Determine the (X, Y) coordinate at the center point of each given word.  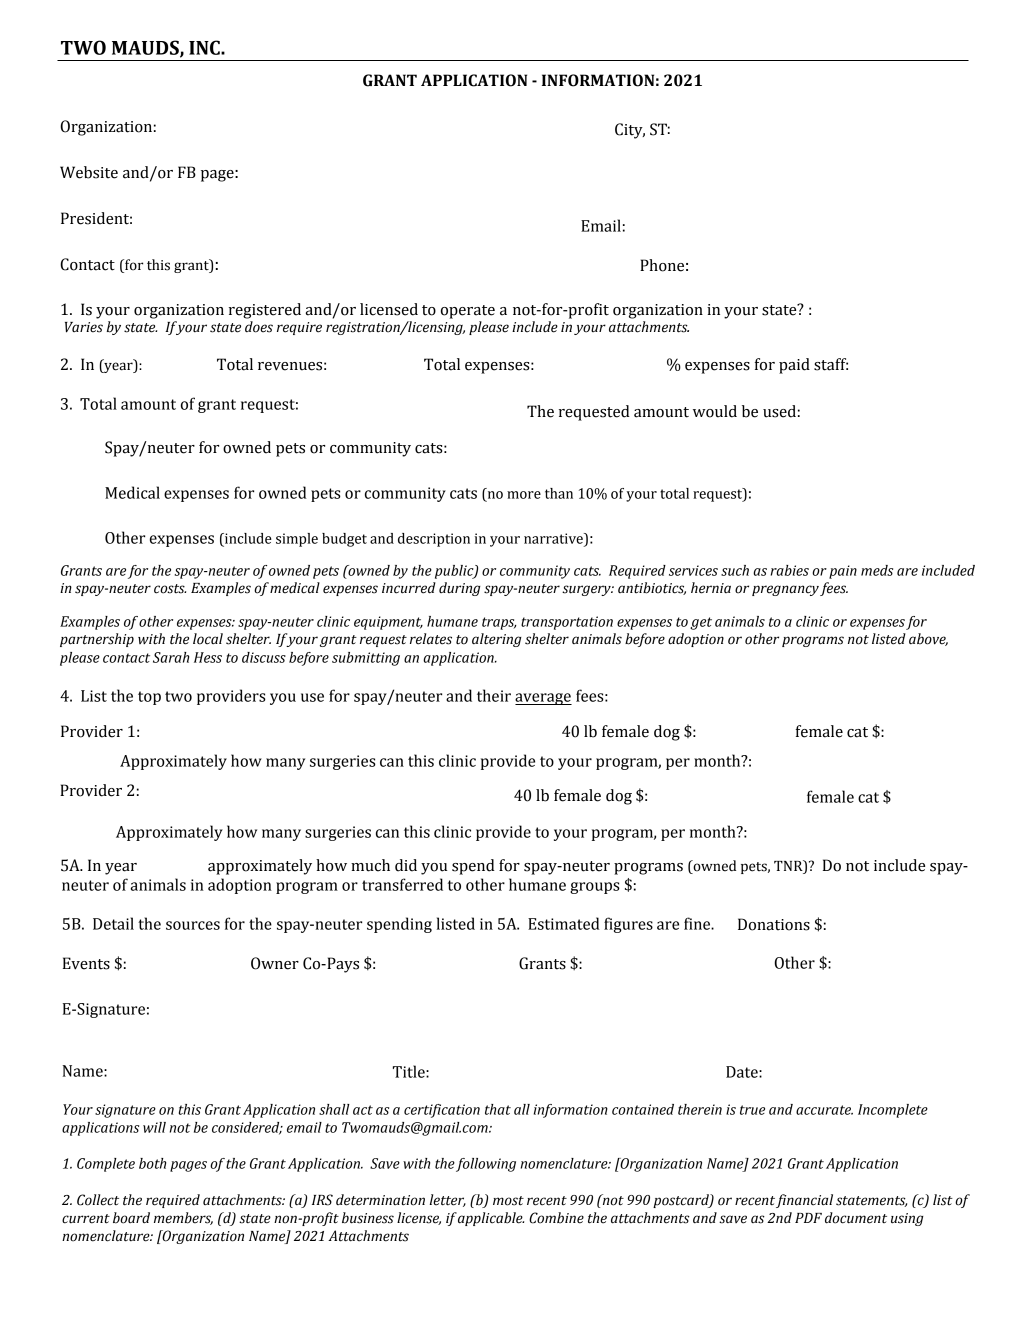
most (508, 1201)
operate (468, 312)
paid (794, 366)
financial (804, 1201)
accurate (824, 1110)
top (149, 698)
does (259, 327)
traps (499, 623)
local (208, 639)
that (498, 1109)
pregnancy (785, 590)
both (152, 1163)
